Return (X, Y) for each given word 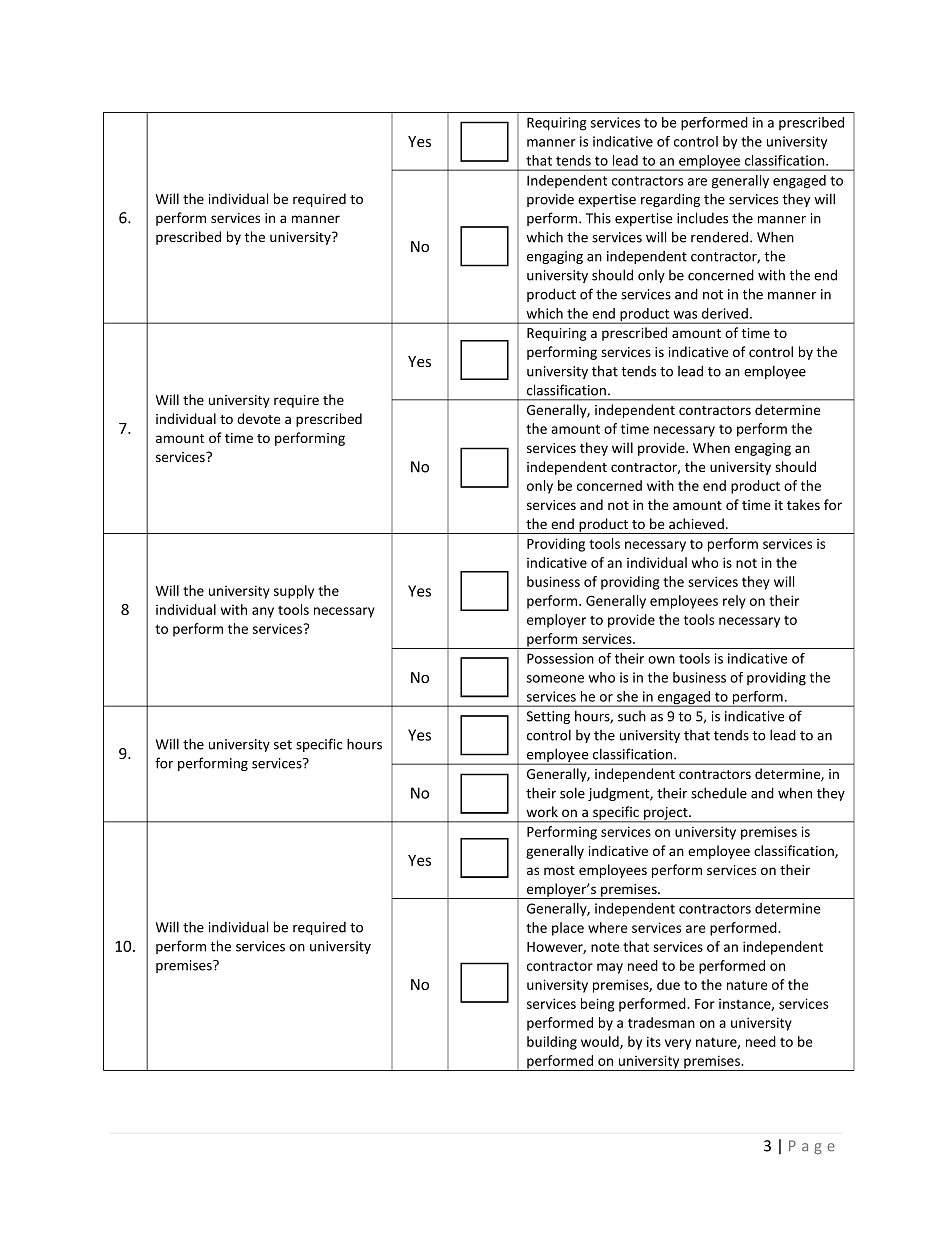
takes (803, 504)
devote (258, 418)
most (559, 870)
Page (812, 1147)
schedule (719, 793)
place (568, 929)
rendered (721, 237)
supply (294, 592)
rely (734, 602)
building (552, 1043)
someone (555, 679)
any (263, 612)
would (601, 1042)
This (598, 218)
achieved (696, 523)
